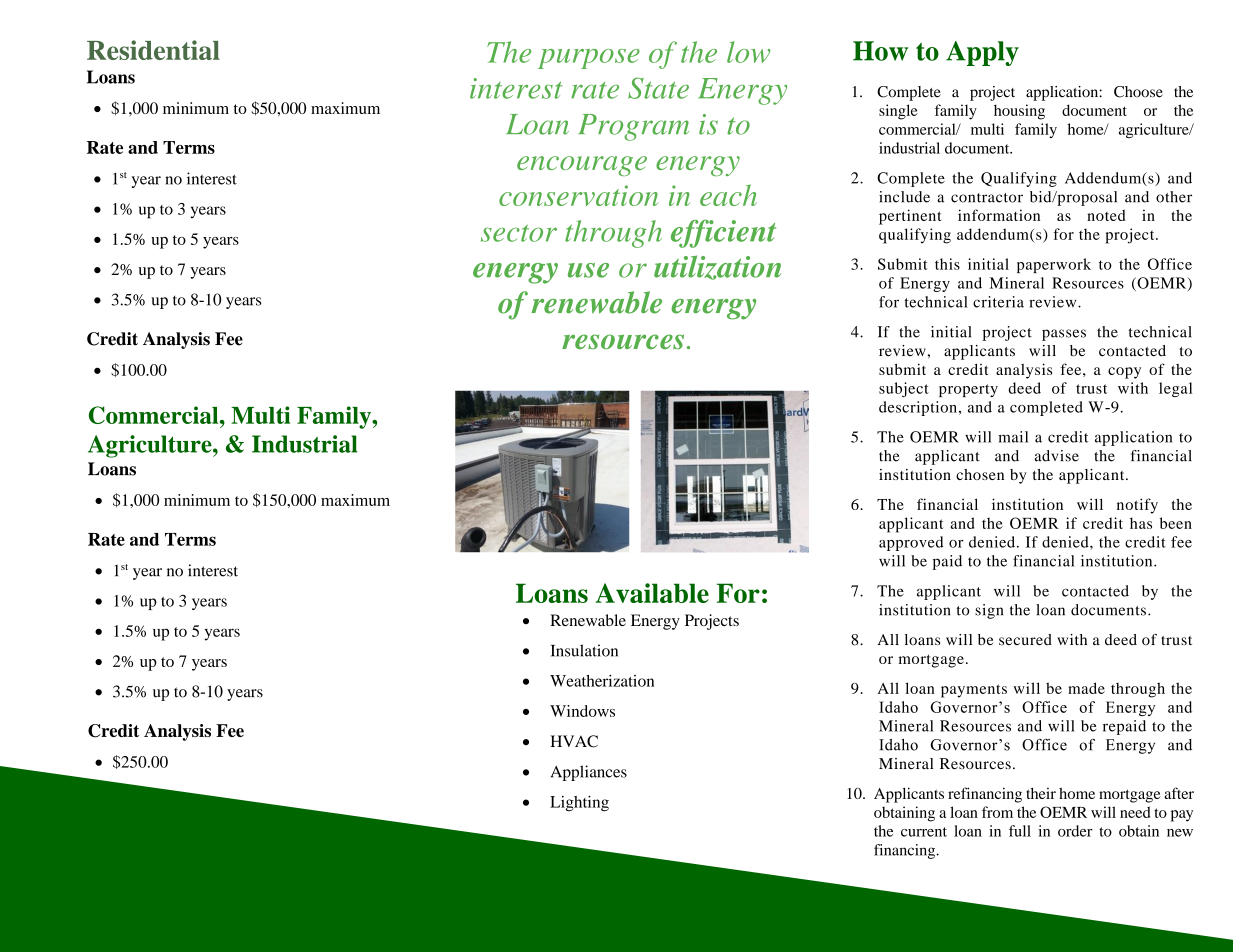 The width and height of the screenshot is (1233, 952). Describe the element at coordinates (584, 650) in the screenshot. I see `Insulation` at that location.
